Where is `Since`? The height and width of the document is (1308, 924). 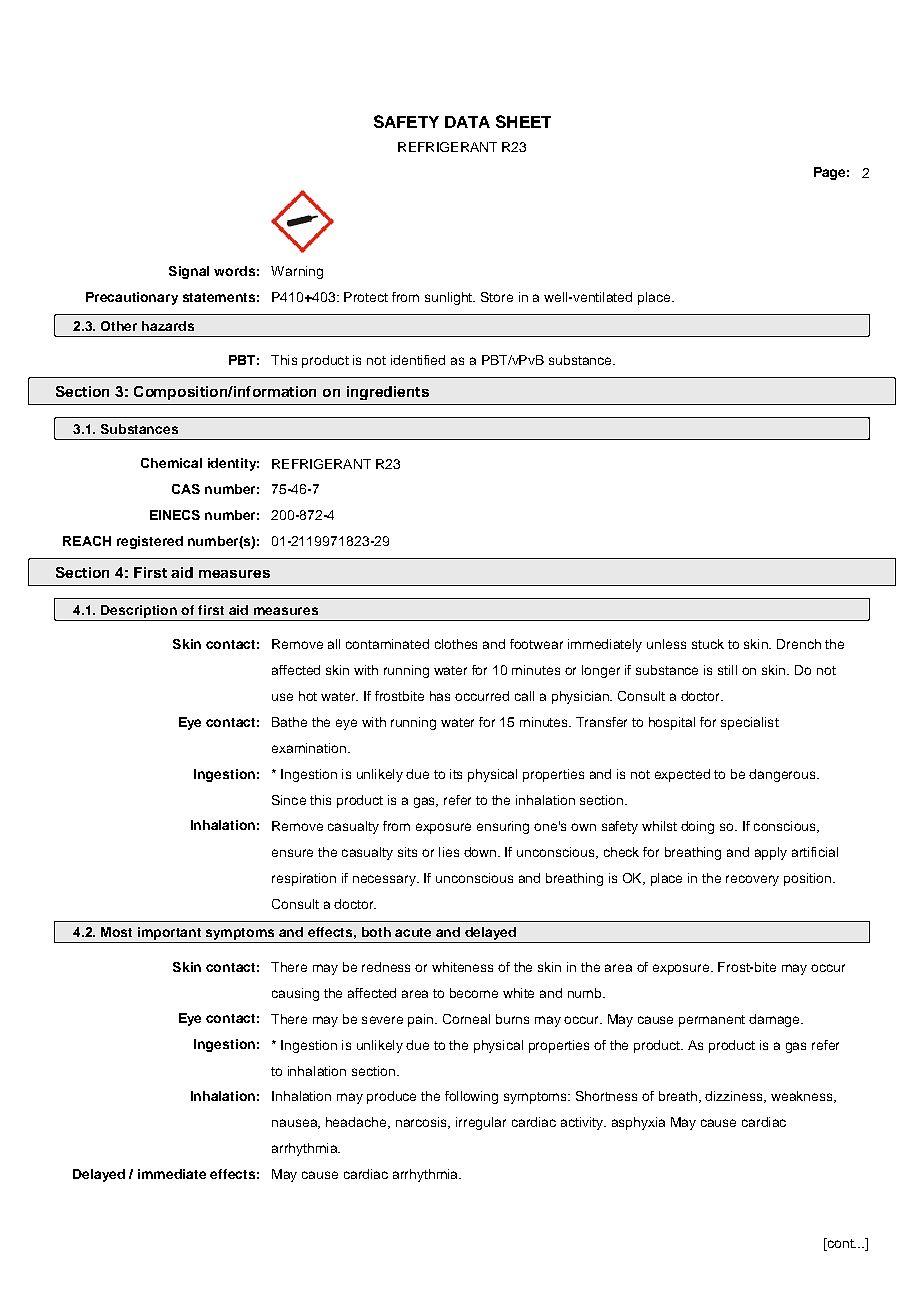
Since is located at coordinates (289, 800).
